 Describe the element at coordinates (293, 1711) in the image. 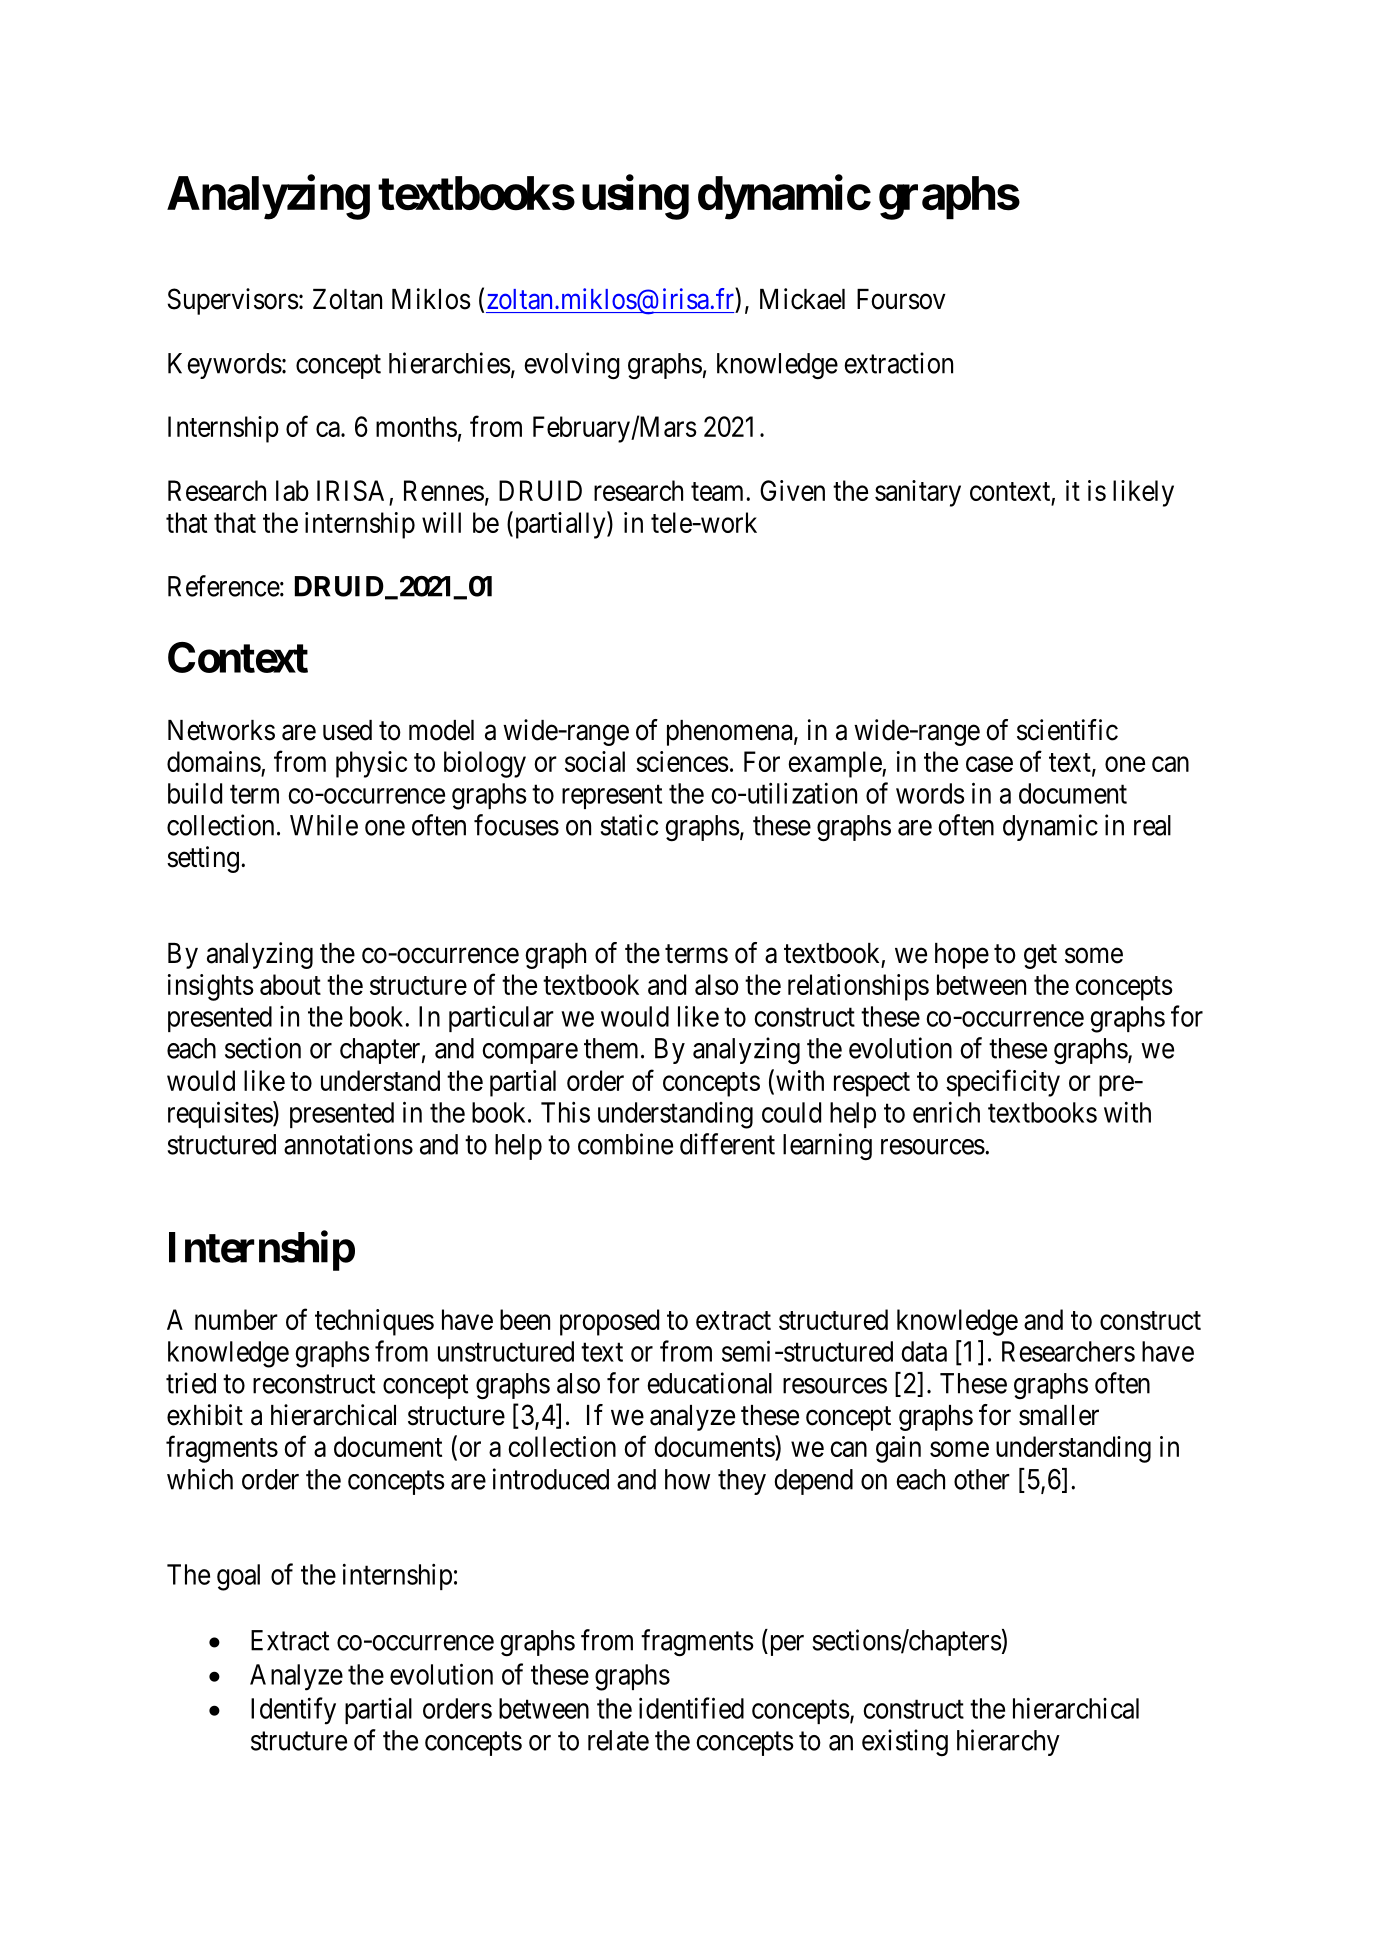

I see `Identify` at that location.
